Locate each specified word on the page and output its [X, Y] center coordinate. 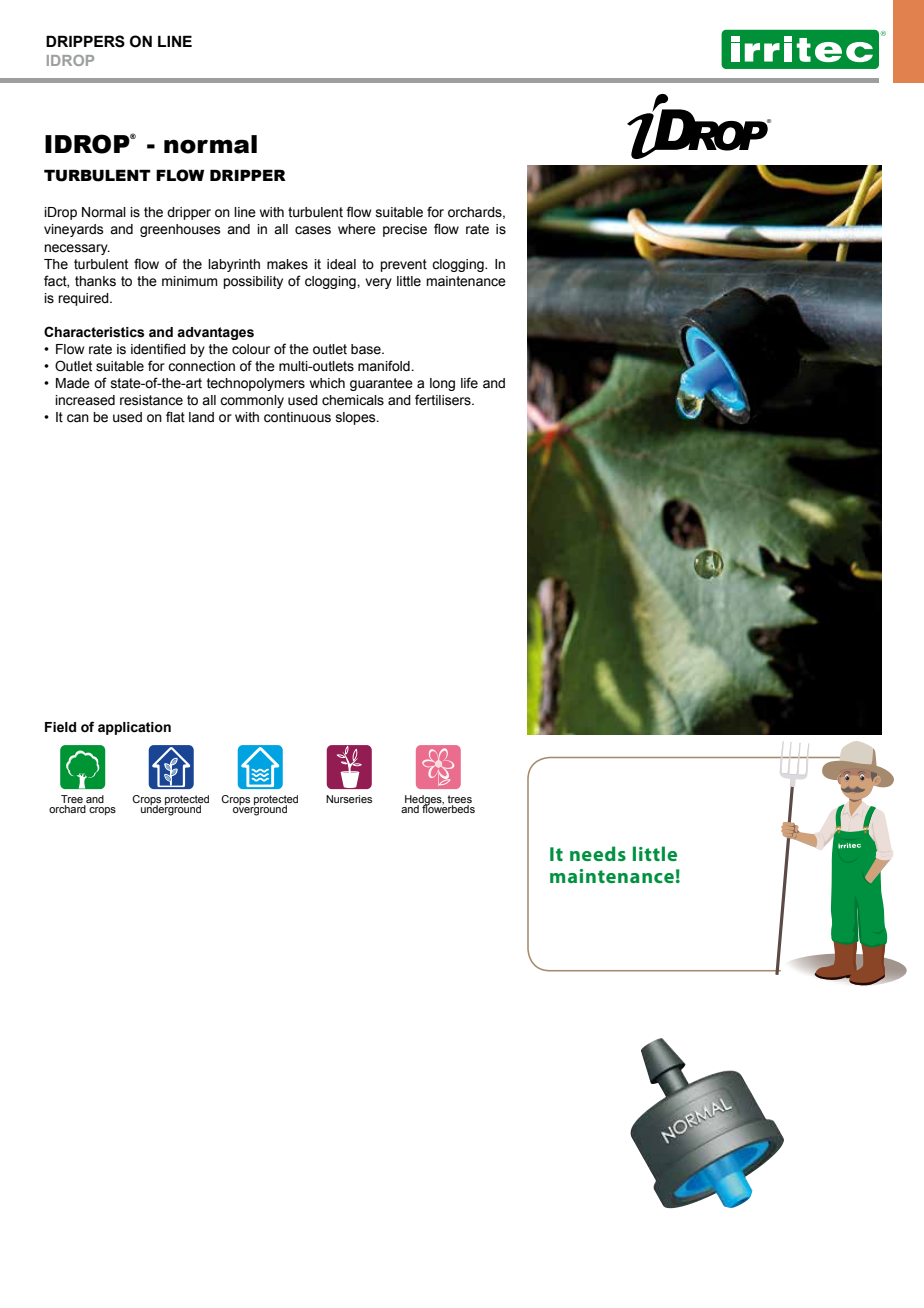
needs [598, 853]
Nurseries [349, 799]
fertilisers [444, 400]
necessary [77, 249]
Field [60, 727]
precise [405, 230]
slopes [357, 418]
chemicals [353, 400]
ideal [341, 264]
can [78, 418]
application [134, 728]
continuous [297, 417]
